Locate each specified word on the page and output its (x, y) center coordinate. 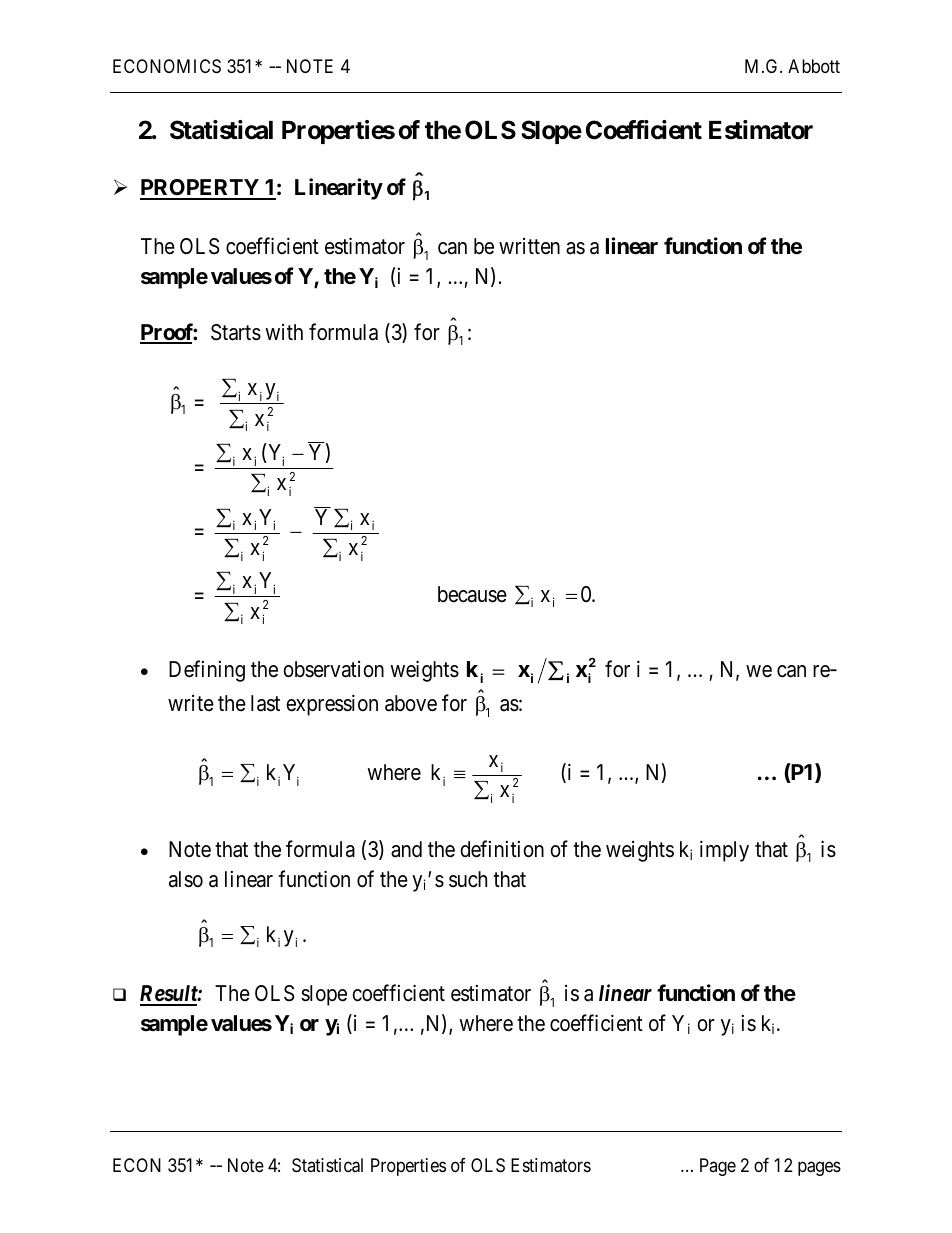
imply (724, 851)
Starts (236, 332)
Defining (207, 671)
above (411, 703)
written (529, 246)
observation (333, 669)
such (468, 879)
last (265, 703)
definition (502, 849)
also (186, 879)
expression (332, 705)
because (472, 594)
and (406, 849)
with (284, 332)
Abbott (814, 66)
